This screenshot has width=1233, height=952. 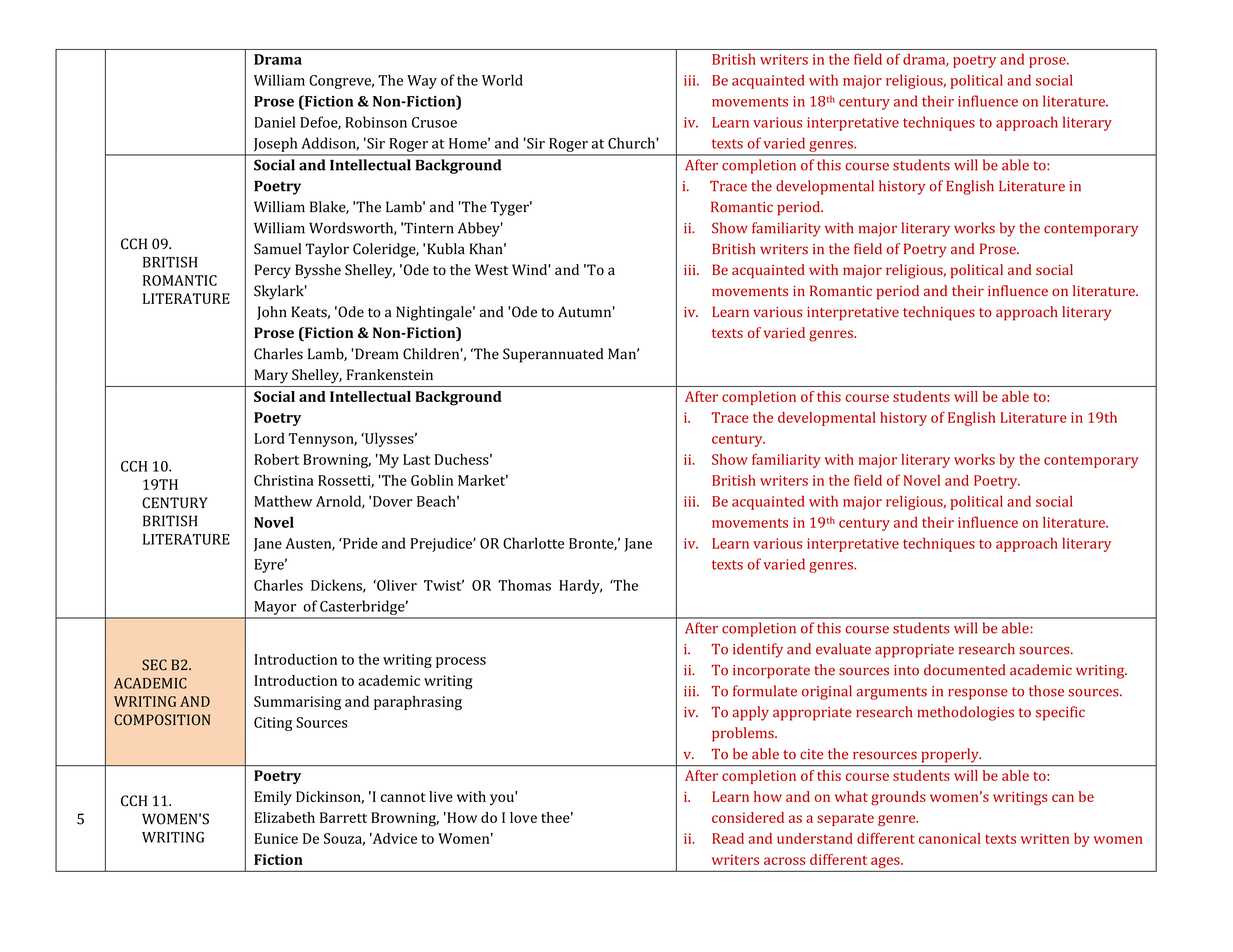 I want to click on Eunice, so click(x=276, y=838).
